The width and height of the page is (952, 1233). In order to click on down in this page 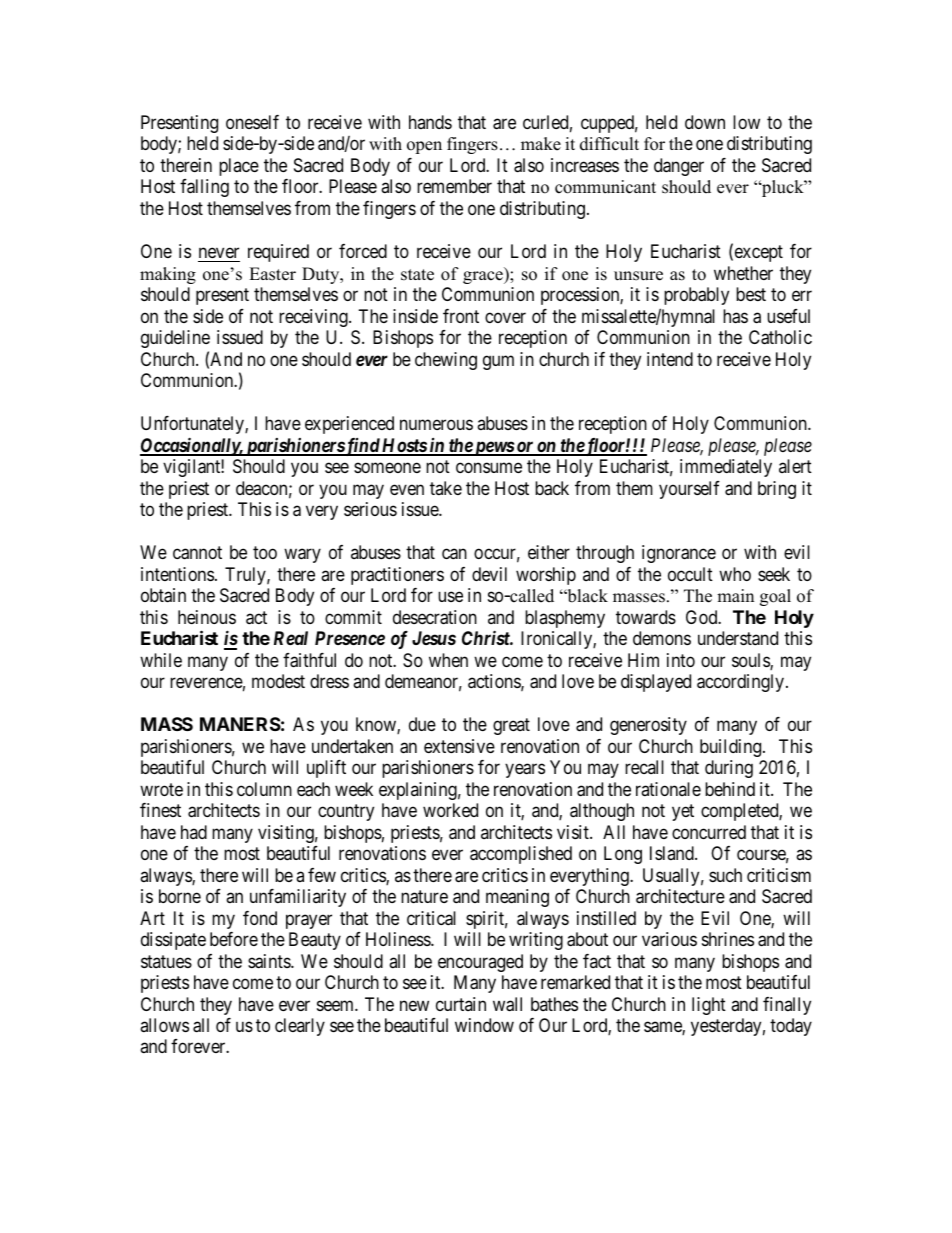, I will do `click(705, 122)`.
